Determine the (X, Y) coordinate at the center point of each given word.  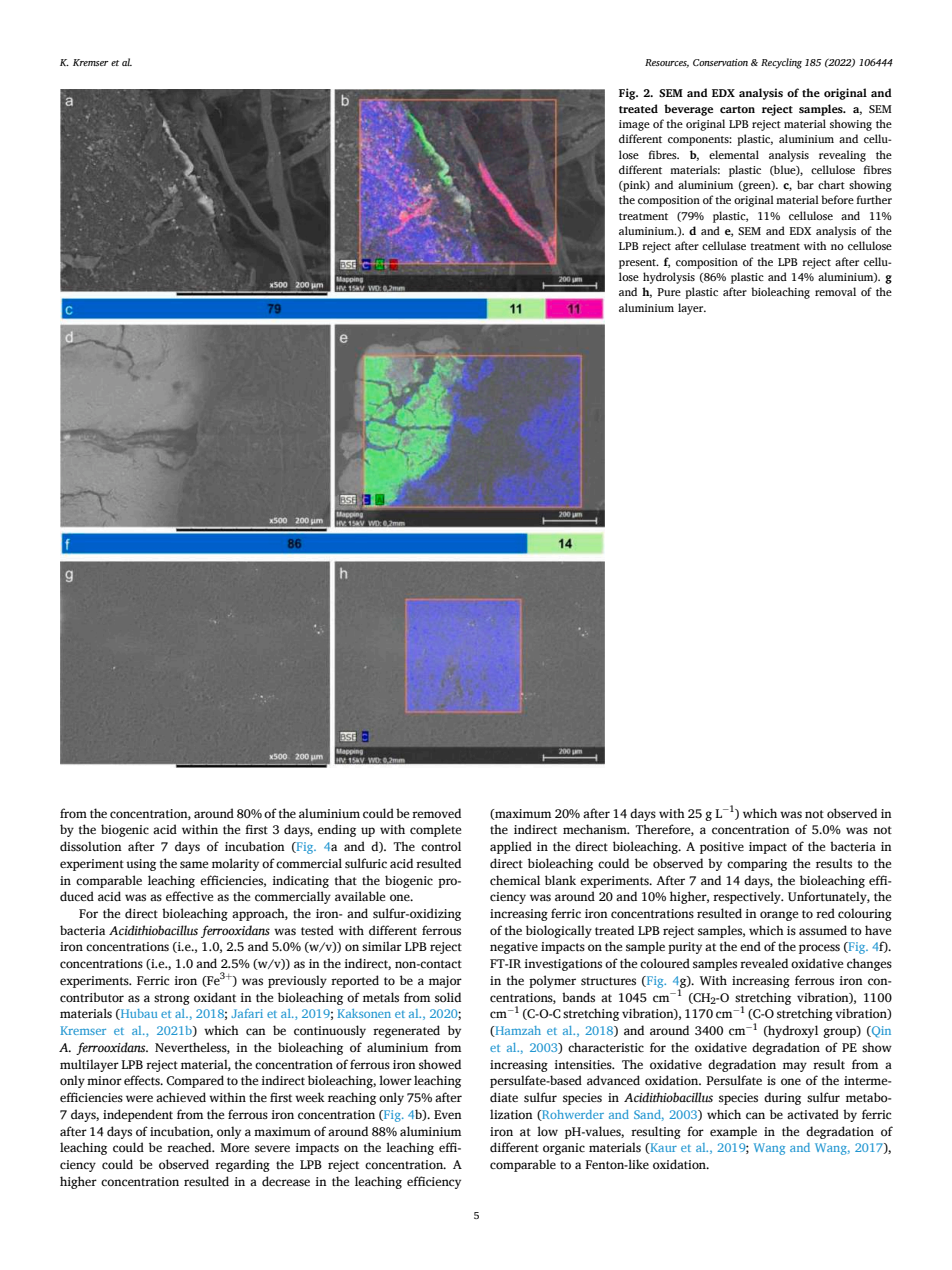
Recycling (781, 63)
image (634, 125)
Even (448, 1114)
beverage (688, 110)
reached (190, 1147)
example (733, 1132)
